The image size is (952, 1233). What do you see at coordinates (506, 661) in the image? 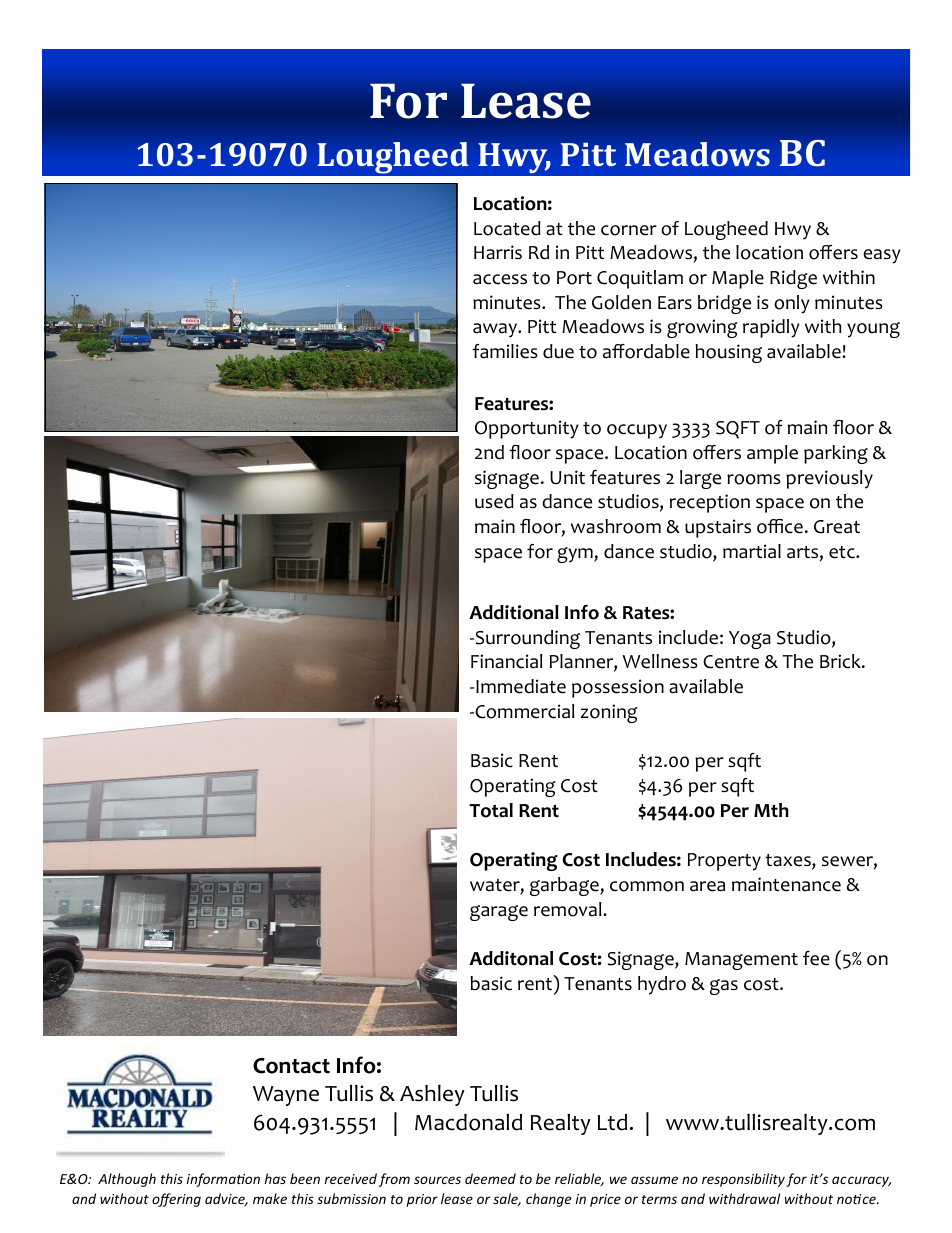
I see `Financial` at bounding box center [506, 661].
